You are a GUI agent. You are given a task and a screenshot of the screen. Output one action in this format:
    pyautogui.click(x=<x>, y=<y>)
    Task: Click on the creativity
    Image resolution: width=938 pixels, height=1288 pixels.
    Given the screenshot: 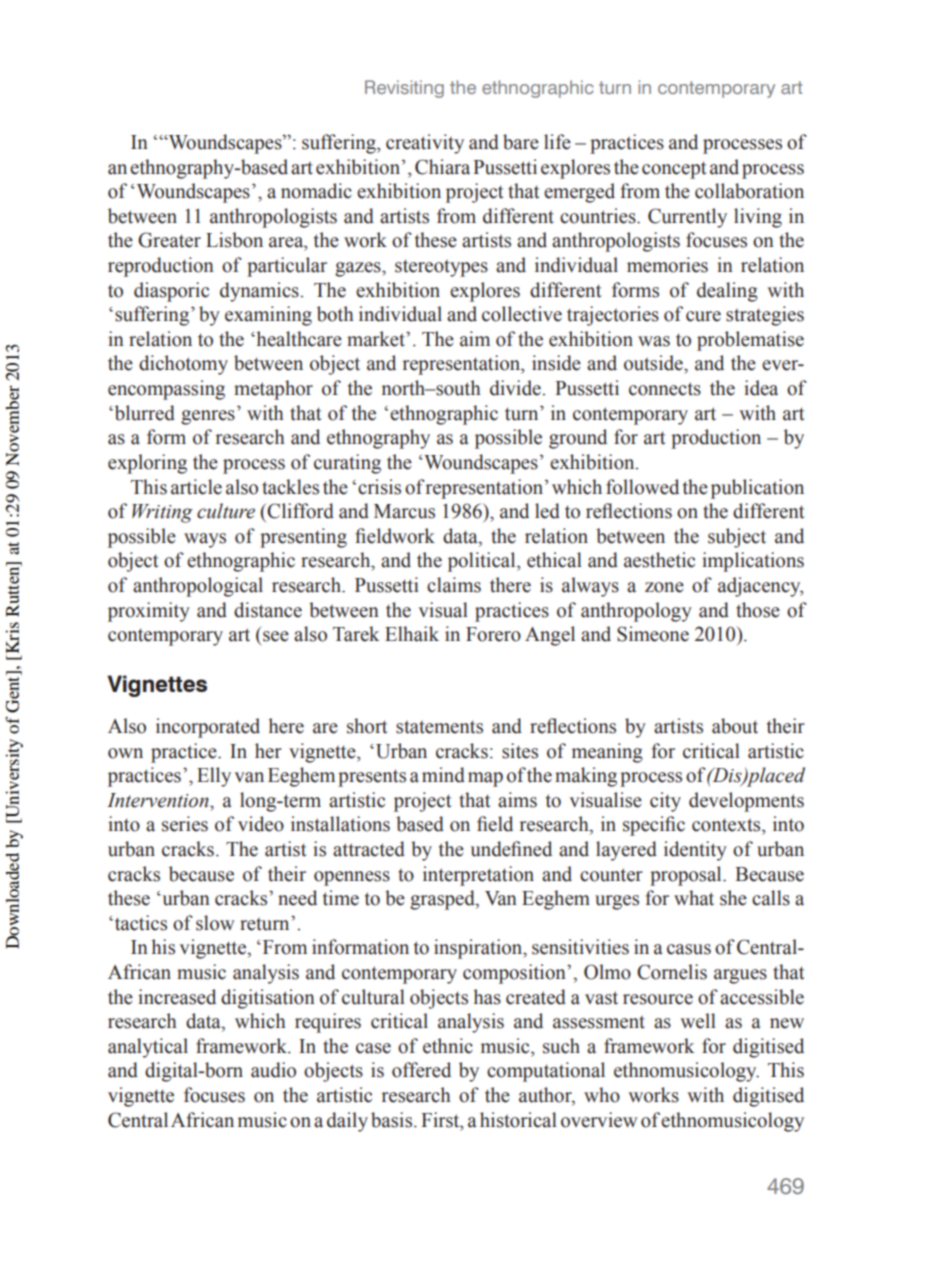 What is the action you would take?
    pyautogui.click(x=425, y=144)
